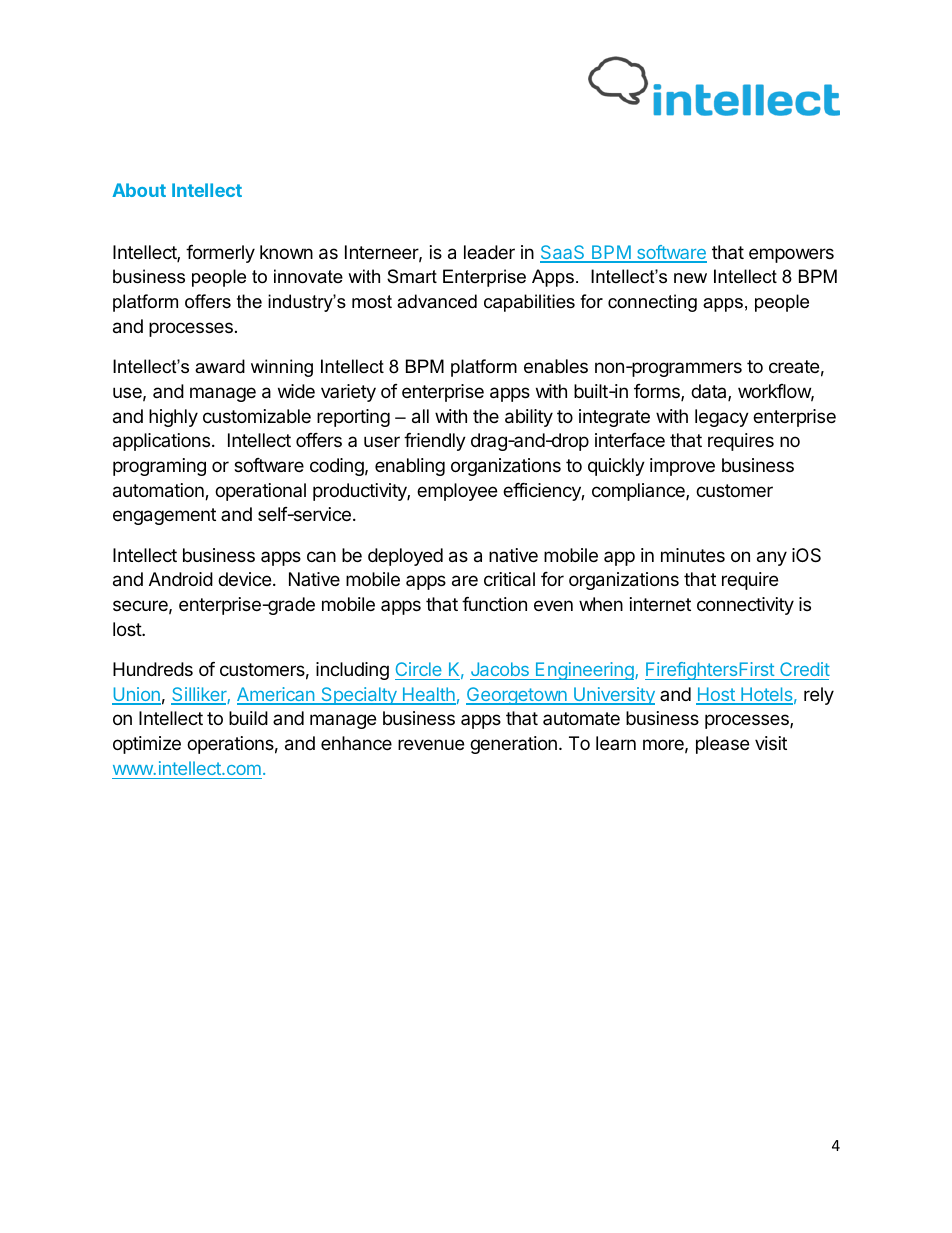 The height and width of the image is (1233, 952). What do you see at coordinates (248, 718) in the image?
I see `build` at bounding box center [248, 718].
